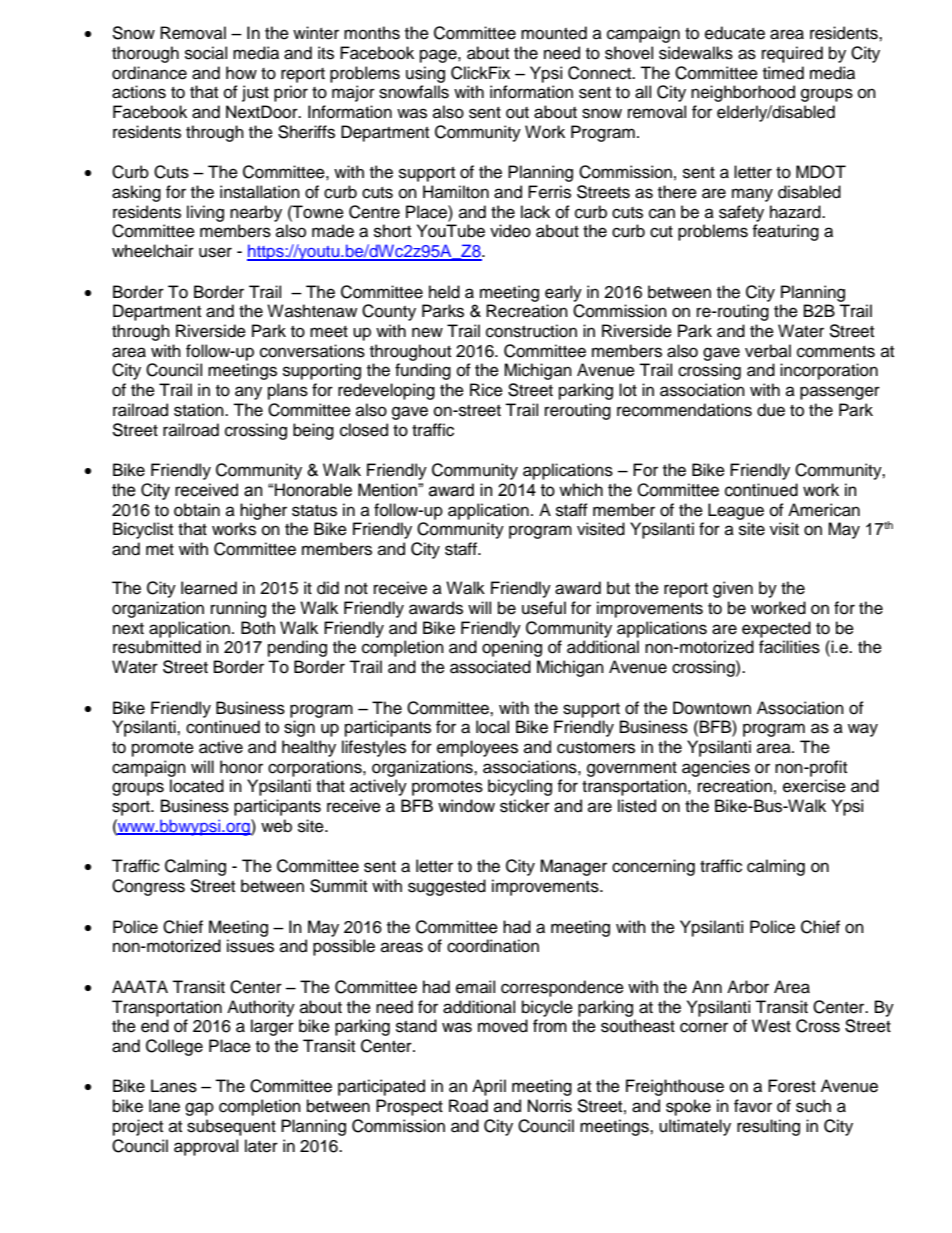 This image has width=952, height=1233. What do you see at coordinates (544, 608) in the image?
I see `useful` at bounding box center [544, 608].
